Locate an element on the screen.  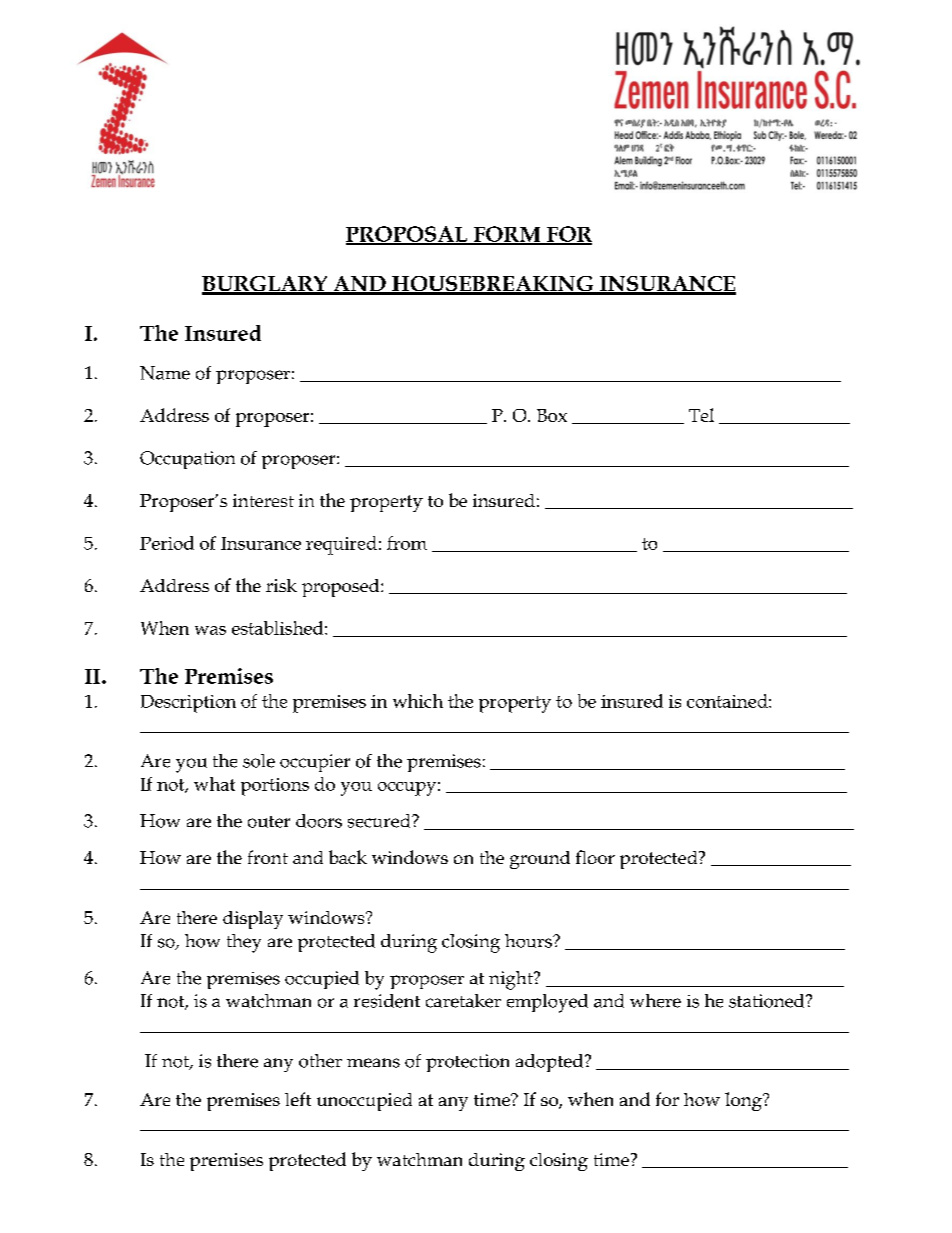
front is located at coordinates (268, 857).
